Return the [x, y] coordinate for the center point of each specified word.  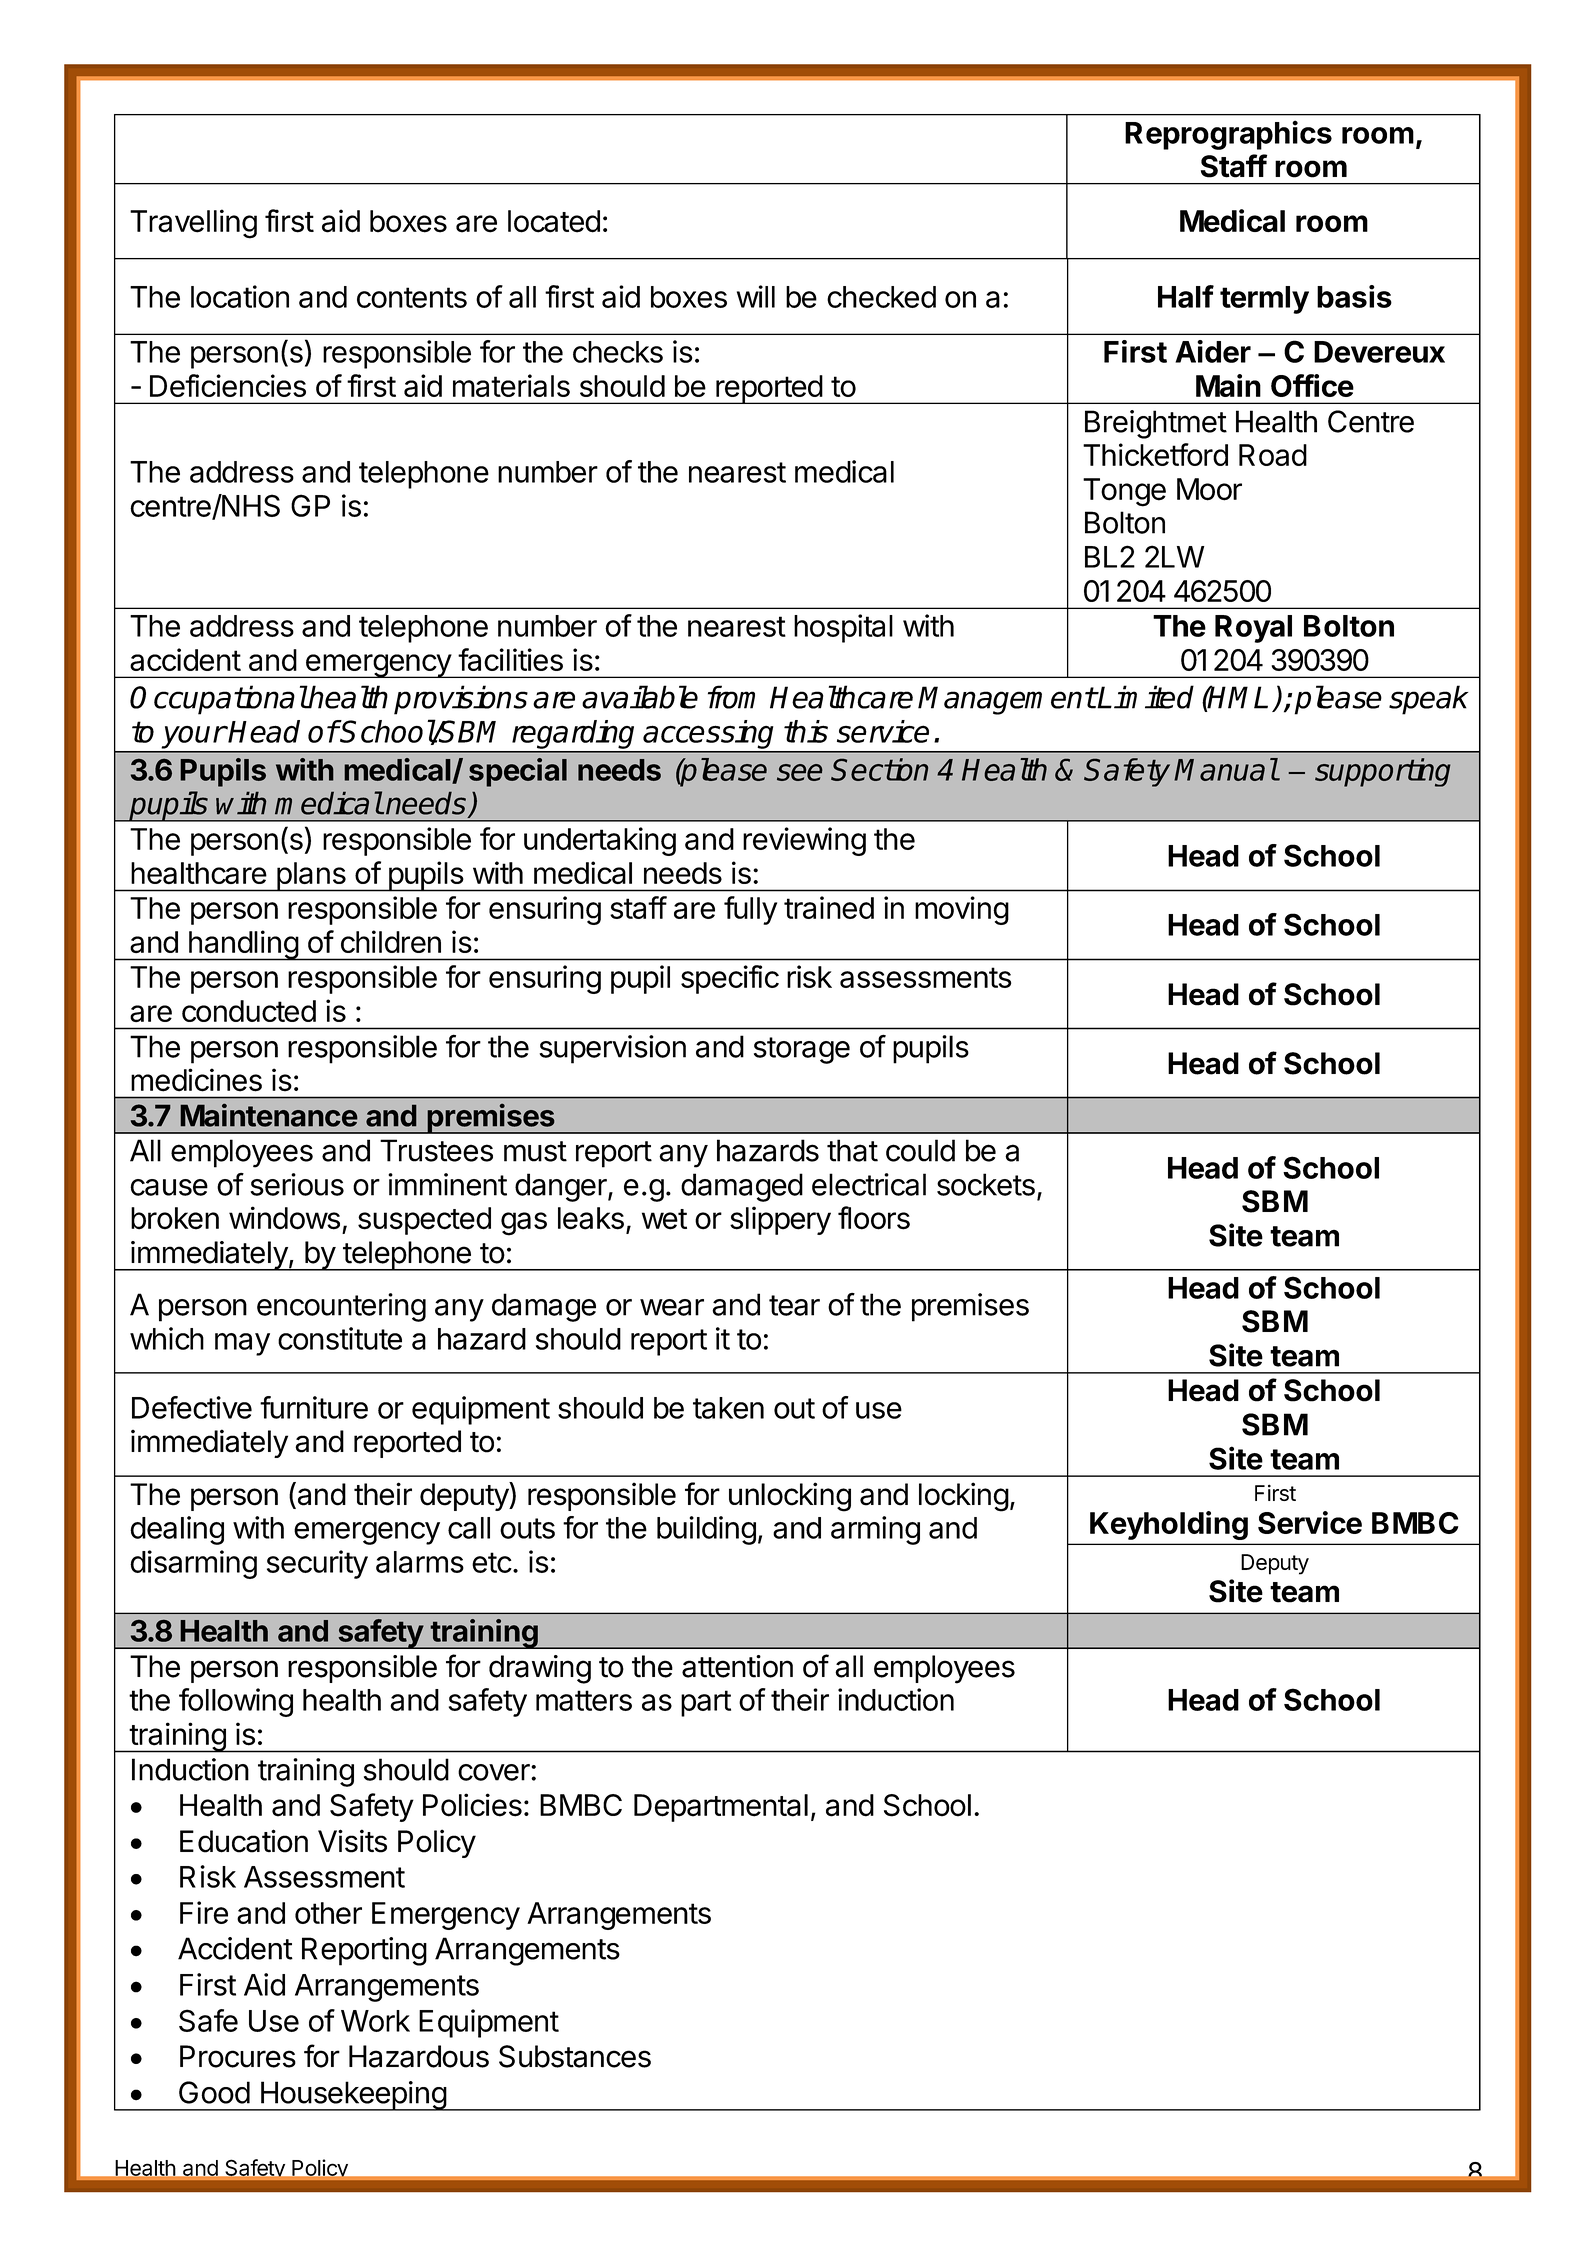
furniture [314, 1407]
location [240, 296]
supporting [1383, 772]
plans [310, 877]
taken [728, 1408]
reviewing [804, 841]
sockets [986, 1184]
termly [1264, 300]
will [756, 296]
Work [375, 2021]
